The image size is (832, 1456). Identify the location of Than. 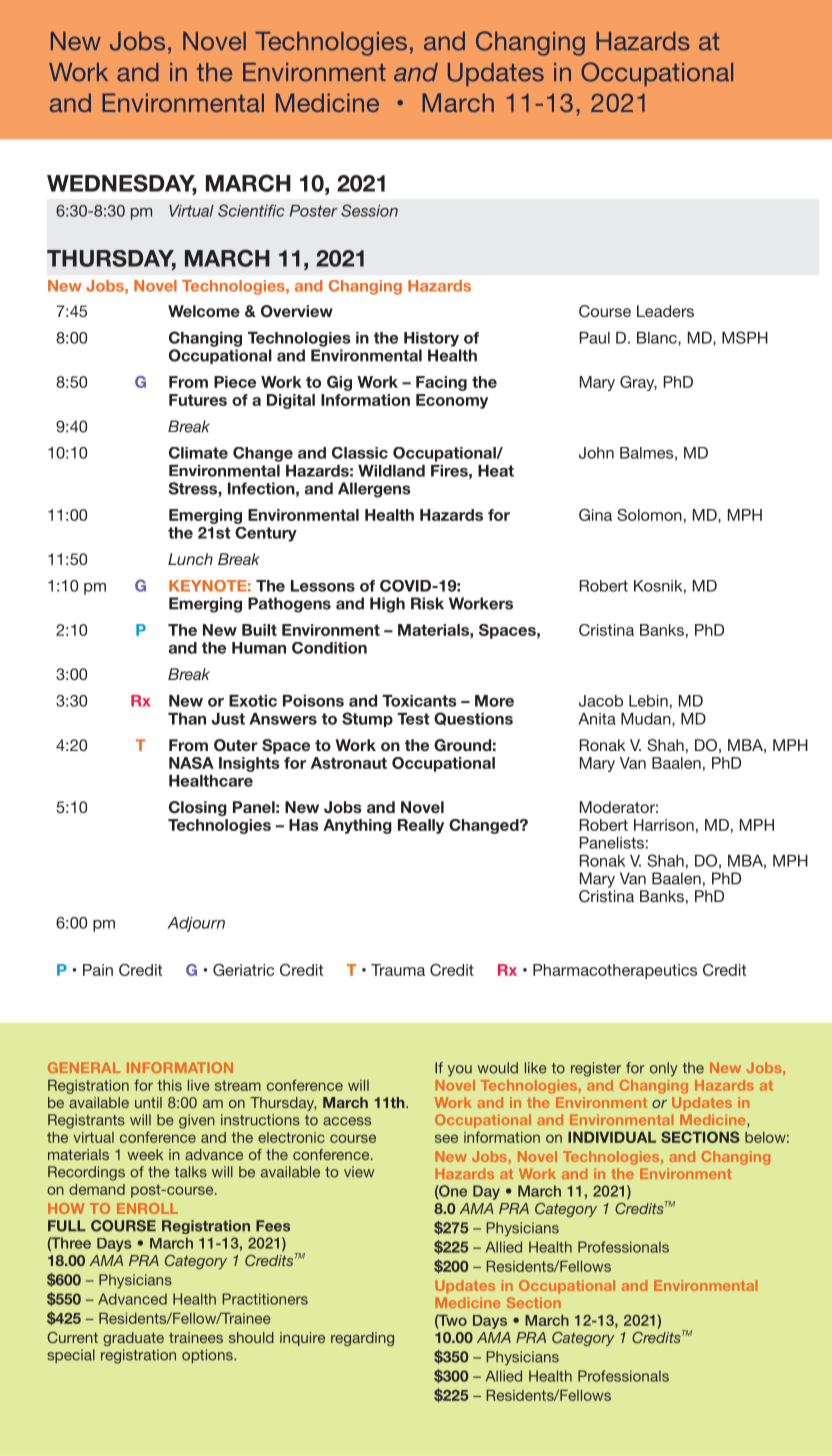
(187, 719).
